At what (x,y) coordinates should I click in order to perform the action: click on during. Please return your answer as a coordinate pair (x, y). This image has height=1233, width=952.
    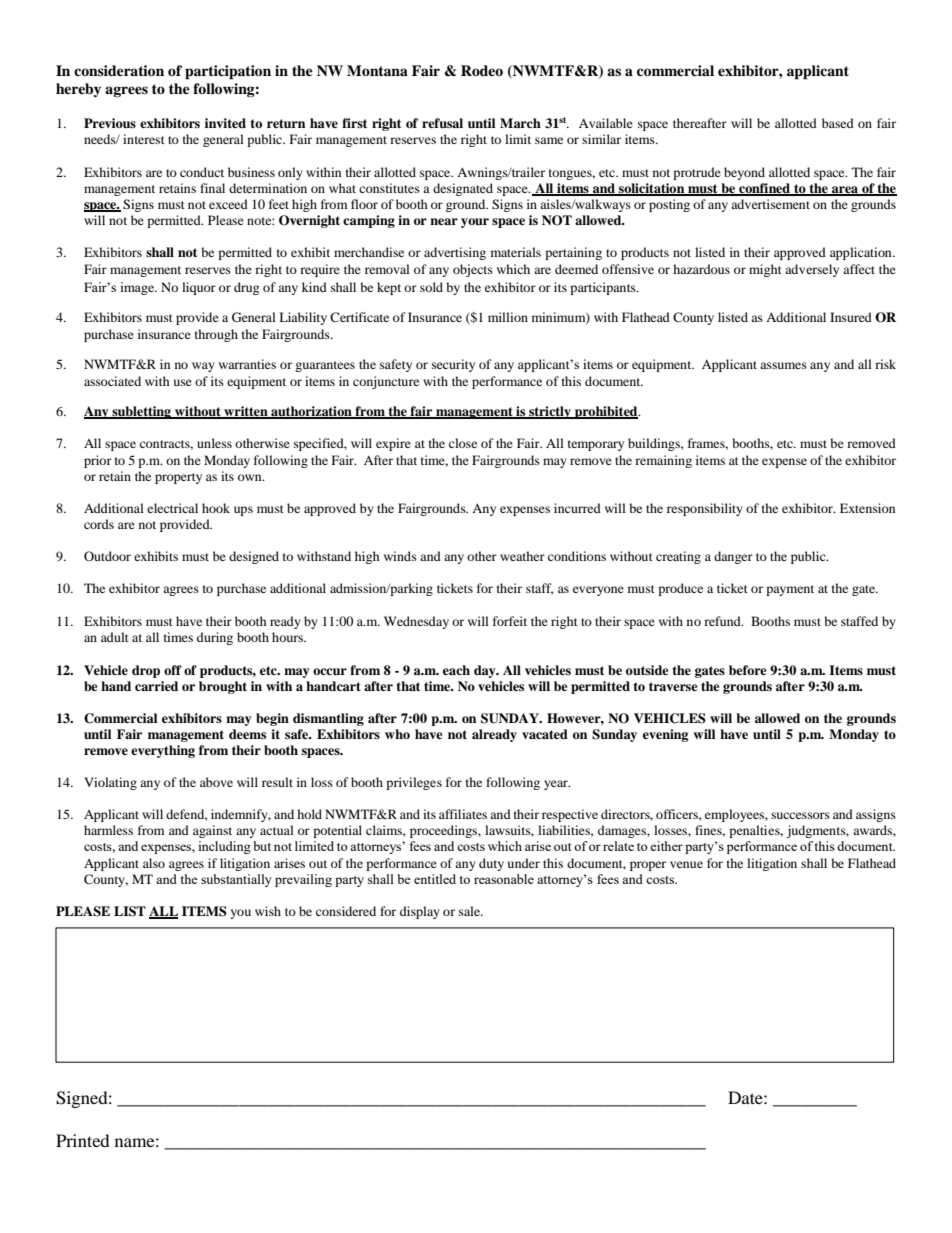
    Looking at the image, I should click on (215, 638).
